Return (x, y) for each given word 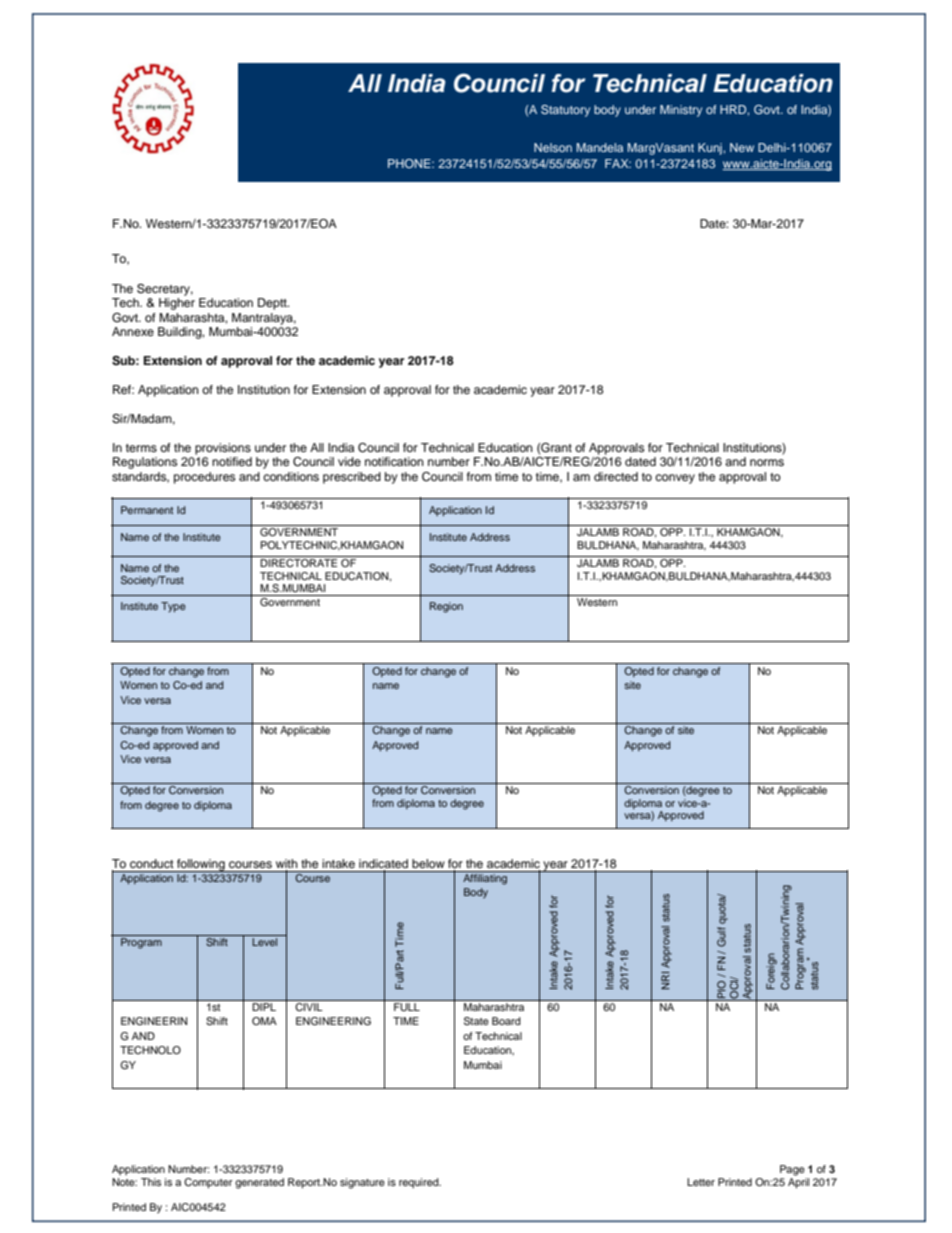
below (428, 863)
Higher (177, 304)
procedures (204, 478)
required (420, 1183)
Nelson (553, 147)
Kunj (711, 149)
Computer (208, 1183)
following (201, 865)
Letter (701, 1182)
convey (675, 479)
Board (506, 1021)
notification (394, 461)
